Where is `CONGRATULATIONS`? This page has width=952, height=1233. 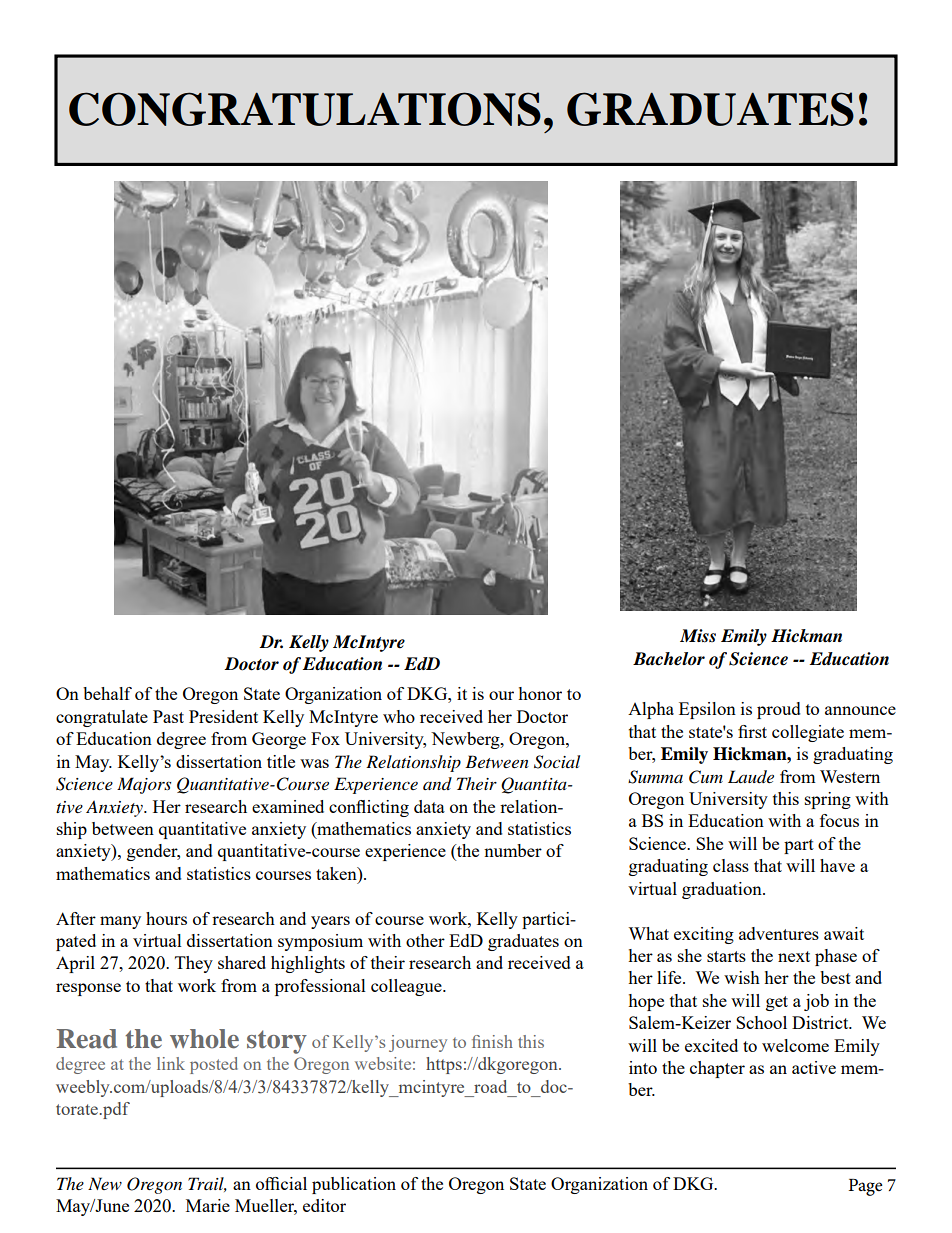
CONGRATULATIONS is located at coordinates (305, 109).
